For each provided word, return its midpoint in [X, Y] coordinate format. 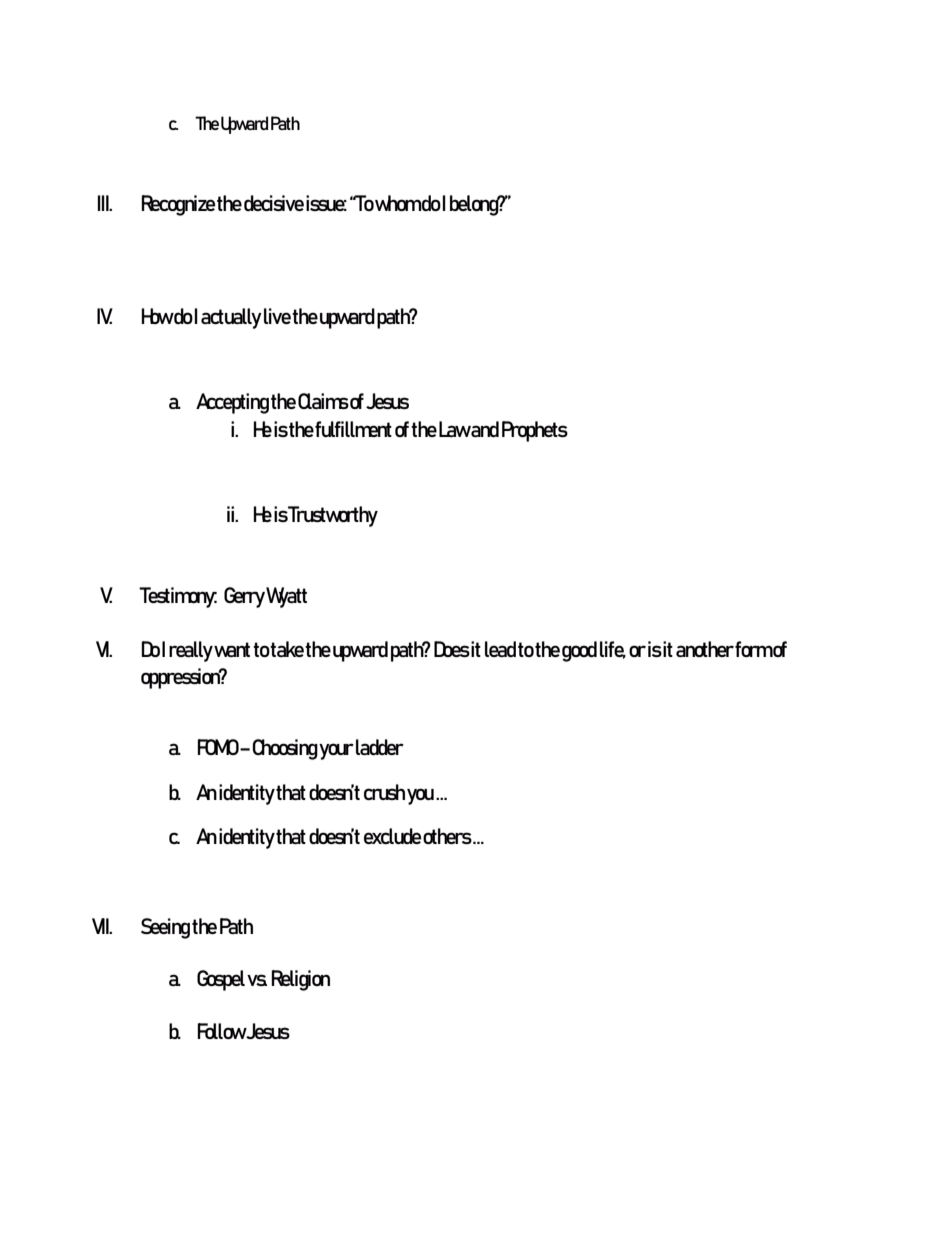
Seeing [165, 928]
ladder [380, 747]
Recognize [178, 205]
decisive [274, 203]
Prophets [535, 431]
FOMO [219, 747]
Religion [300, 980]
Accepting [232, 403]
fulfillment [353, 429]
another [705, 649]
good [579, 651]
